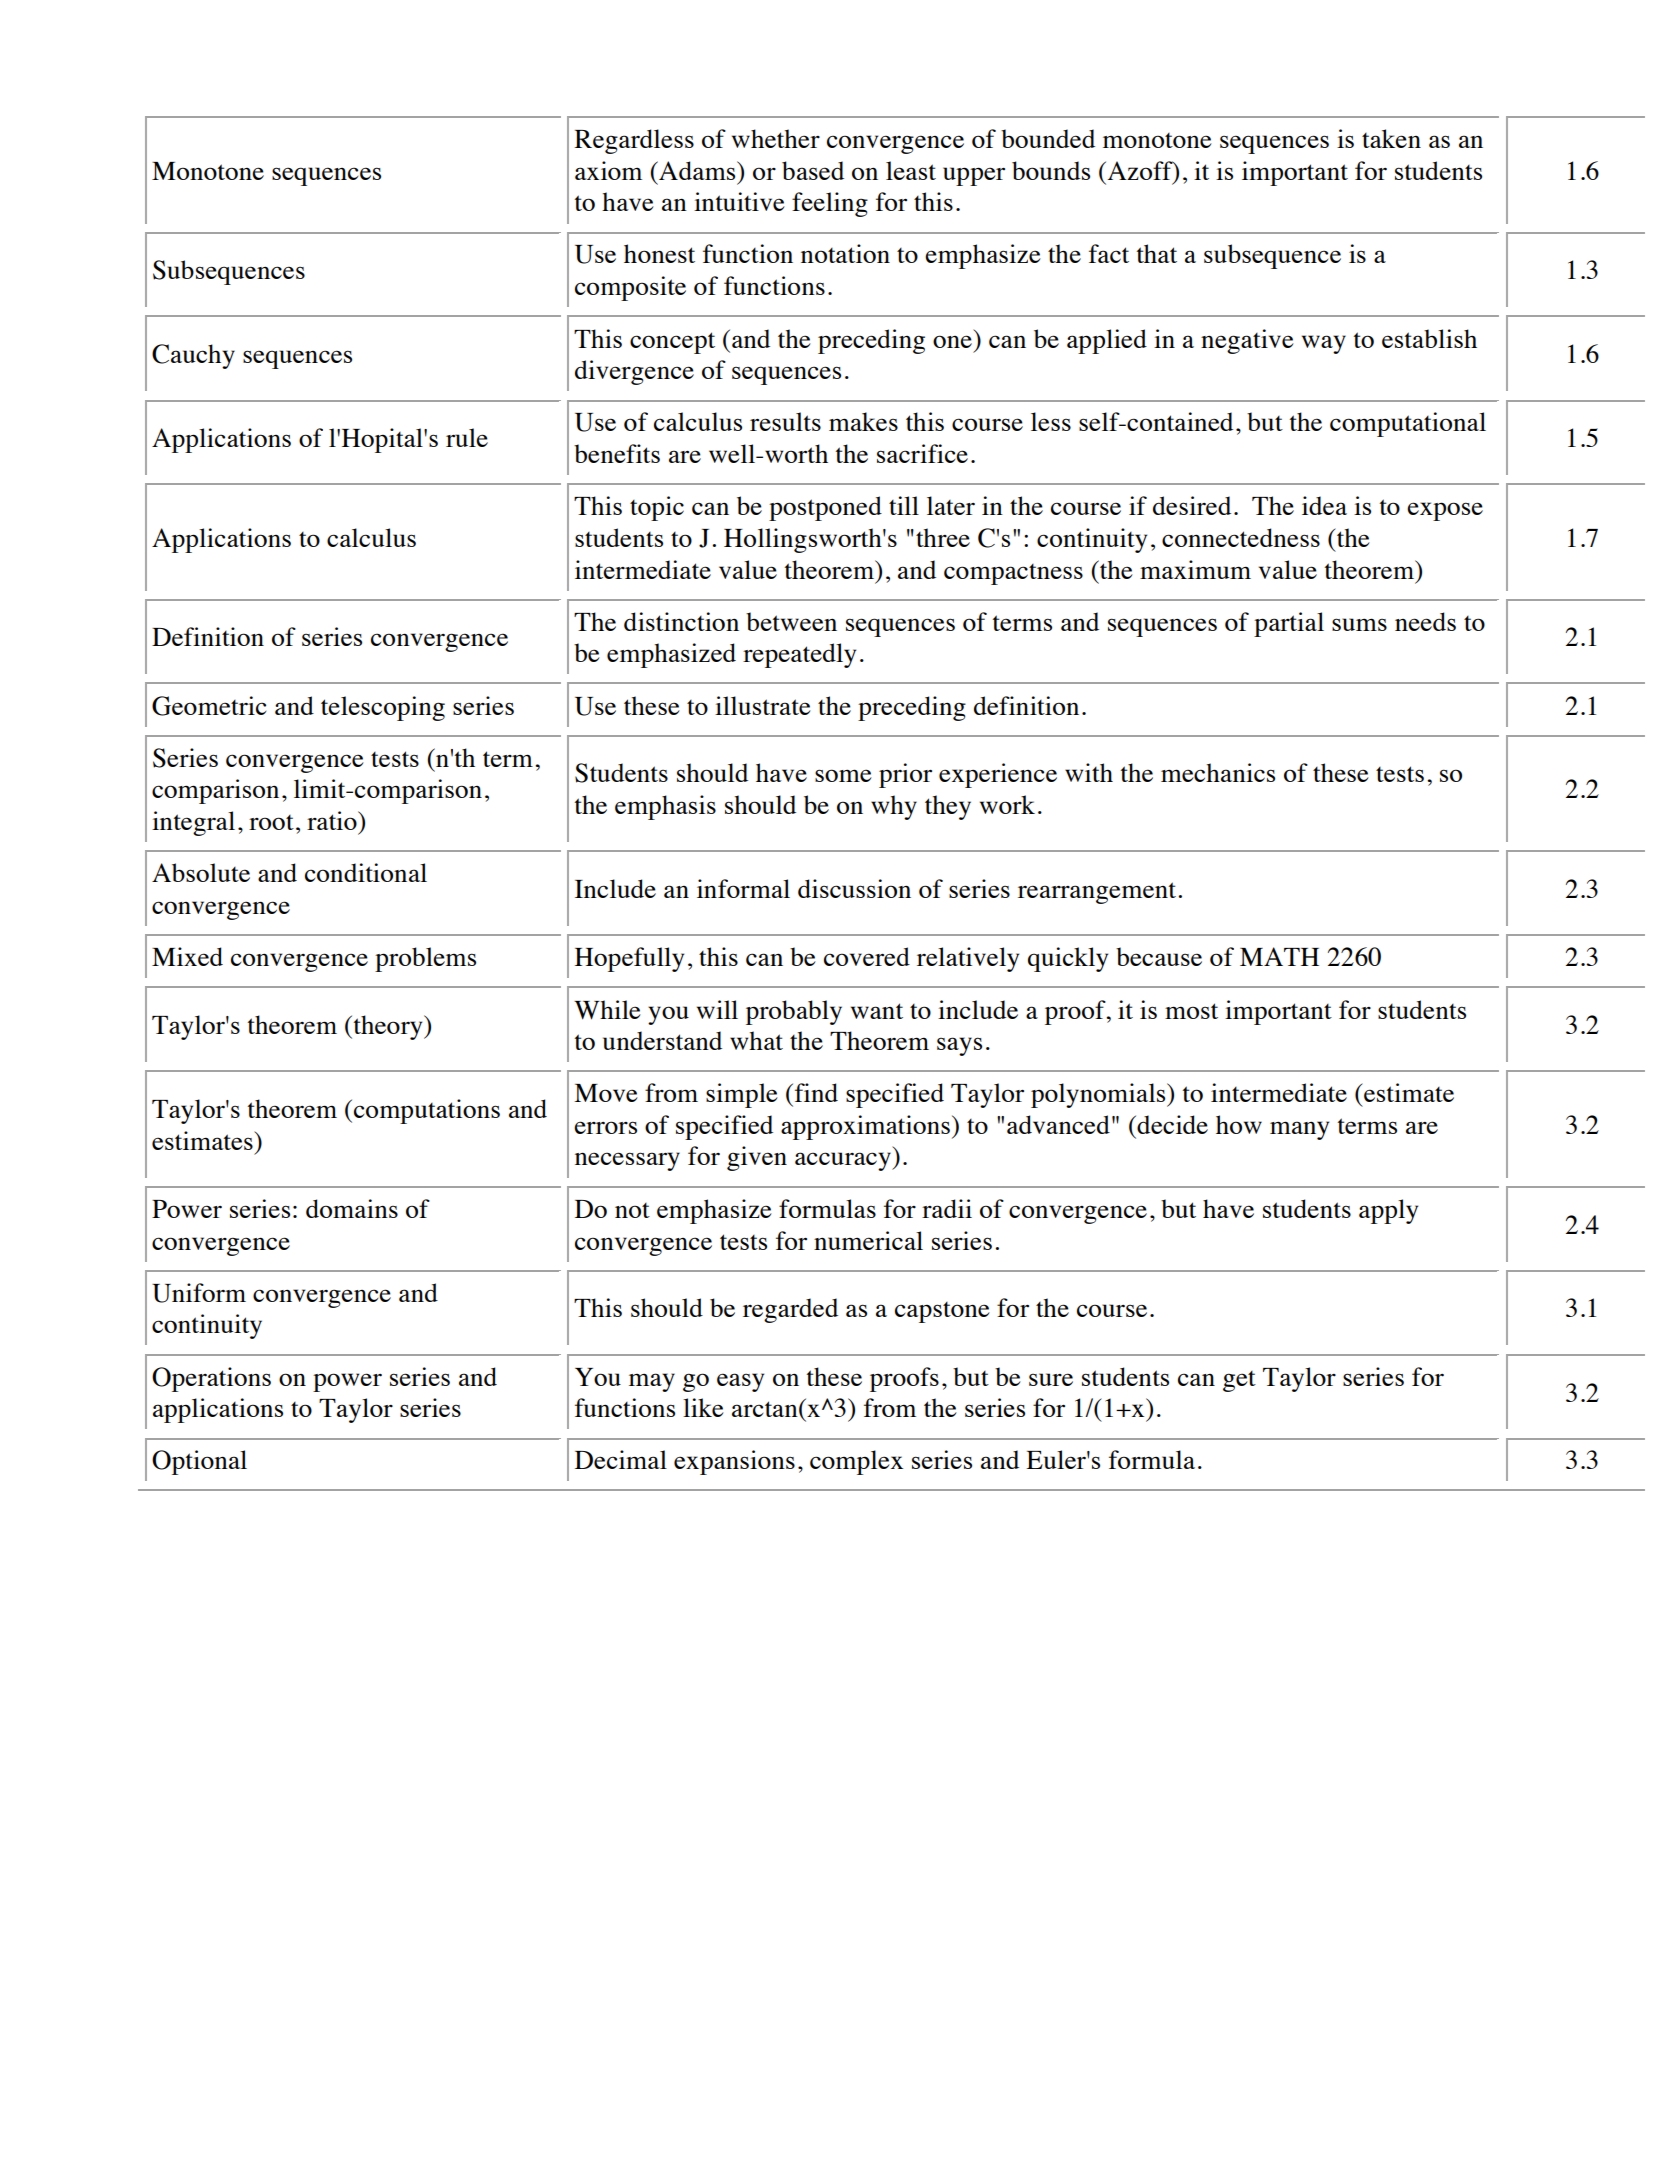 Image resolution: width=1678 pixels, height=2171 pixels. What do you see at coordinates (352, 1208) in the document?
I see `domains` at bounding box center [352, 1208].
